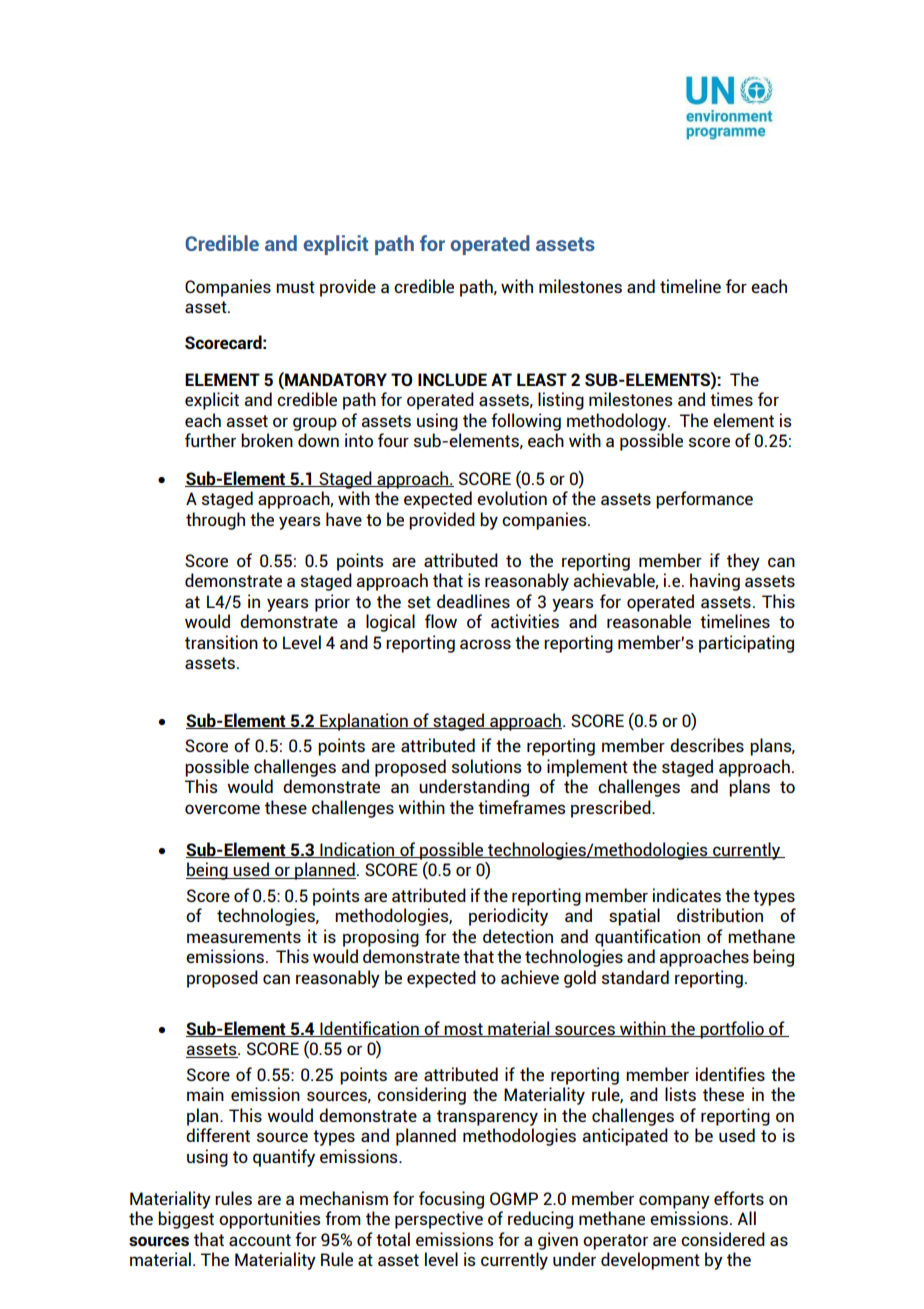 Image resolution: width=924 pixels, height=1309 pixels. What do you see at coordinates (244, 937) in the image?
I see `measurements` at bounding box center [244, 937].
